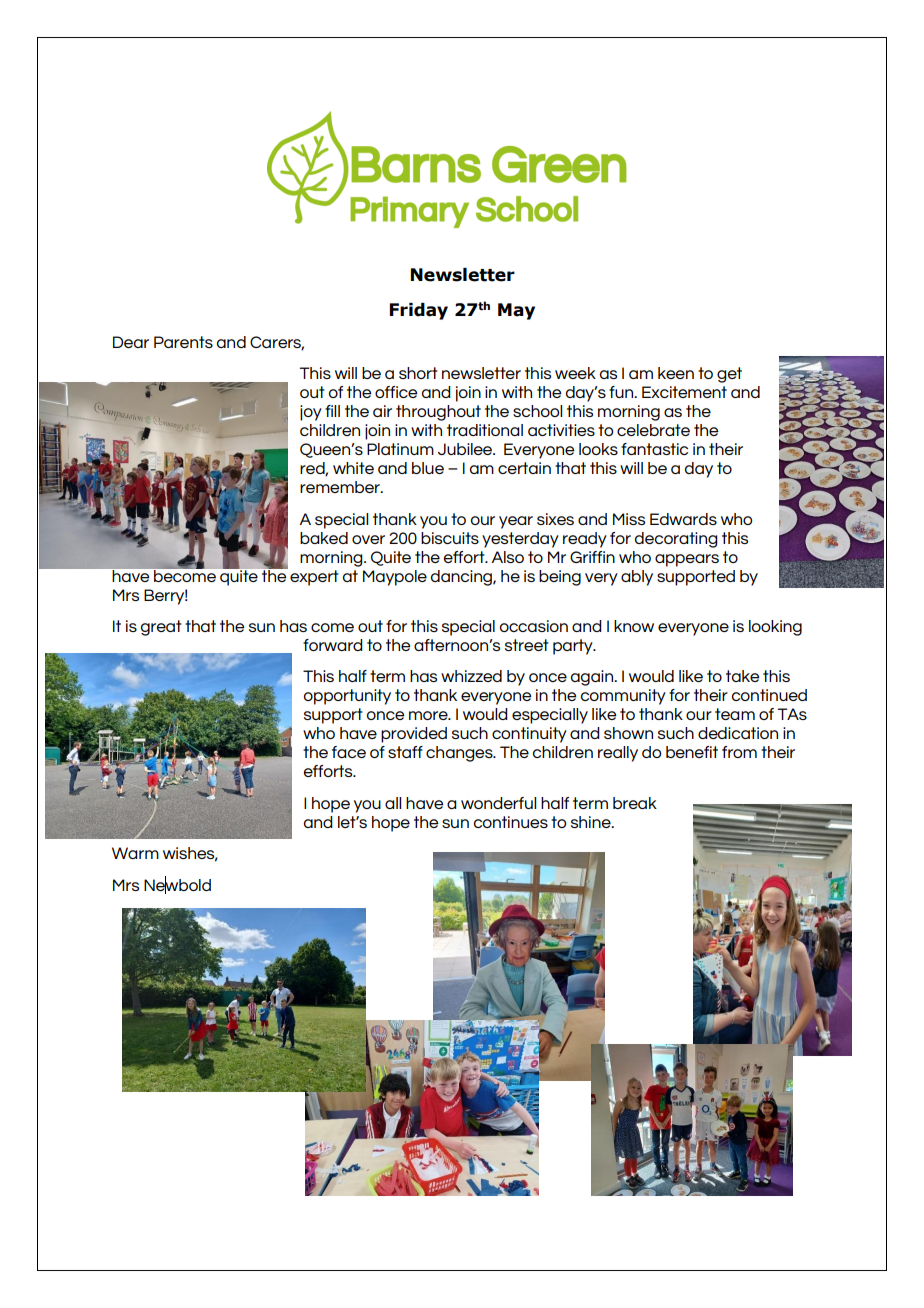  What do you see at coordinates (511, 822) in the document?
I see `continues` at bounding box center [511, 822].
